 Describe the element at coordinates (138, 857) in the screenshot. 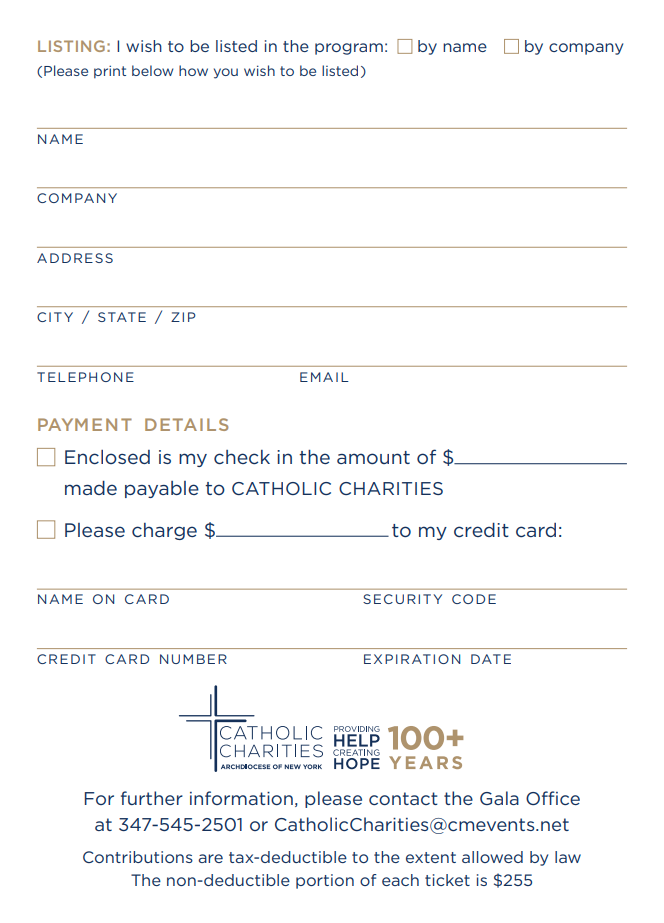

I see `Contributions` at that location.
